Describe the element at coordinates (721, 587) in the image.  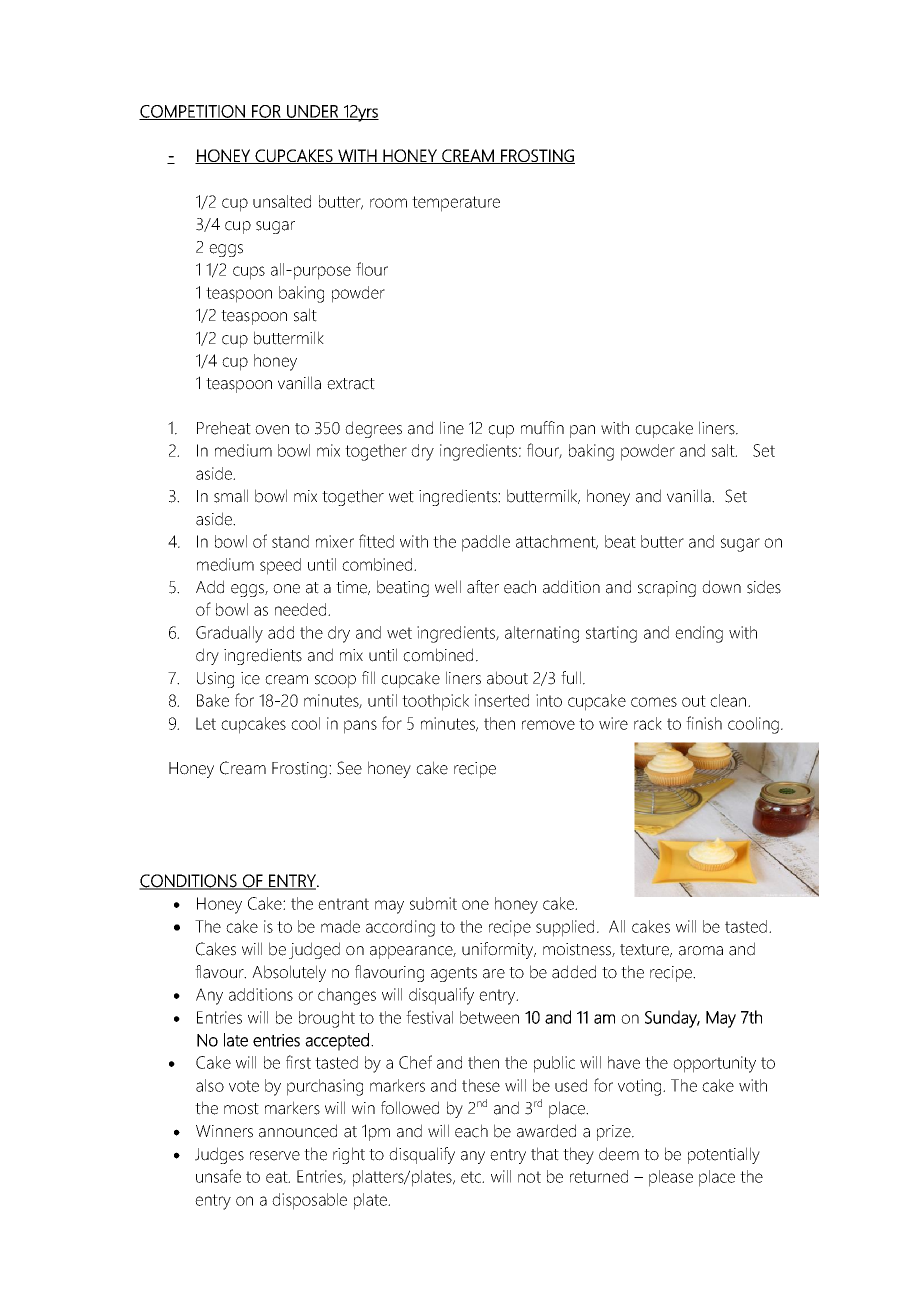
I see `down` at that location.
